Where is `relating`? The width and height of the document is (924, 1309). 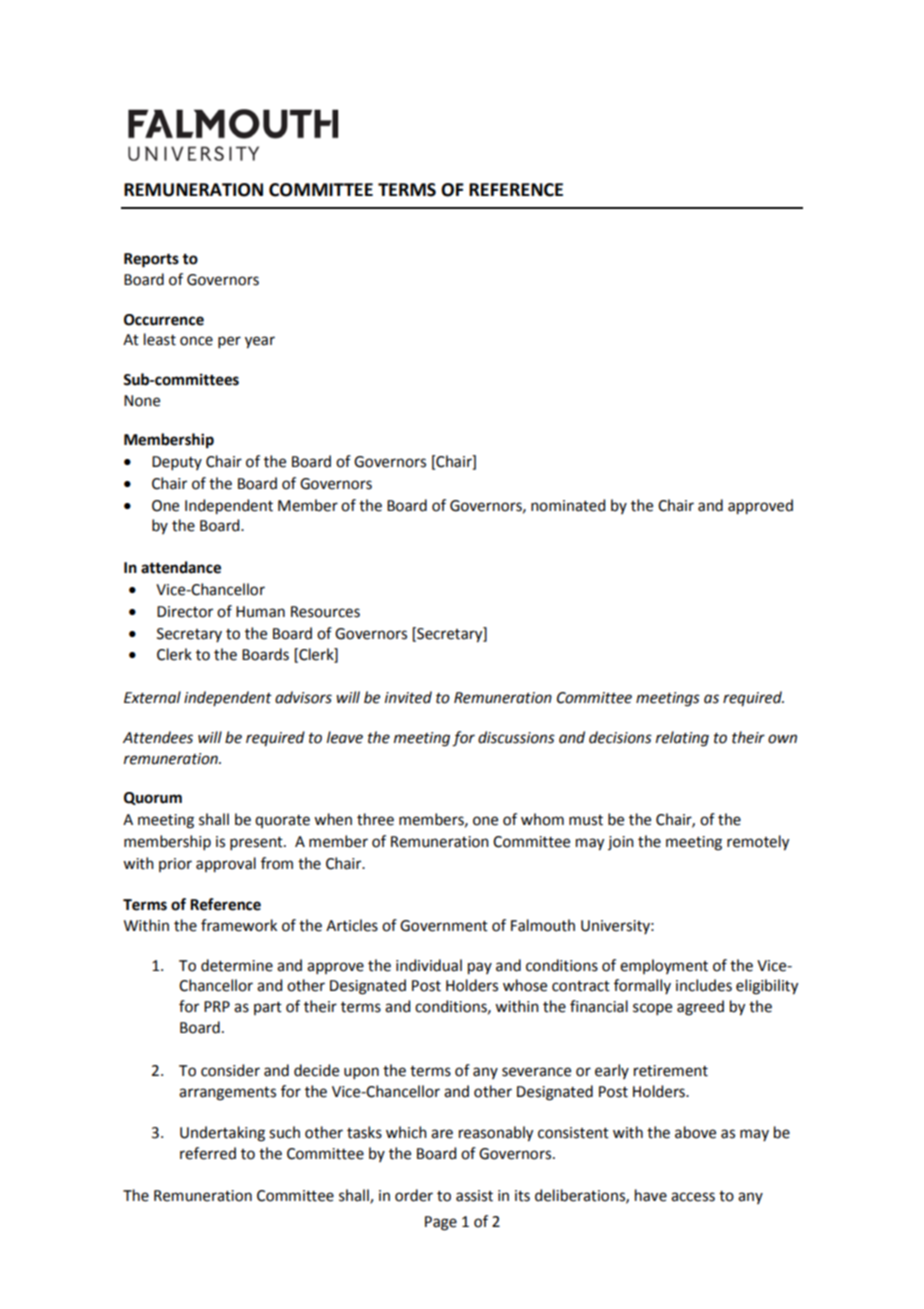
relating is located at coordinates (682, 739).
